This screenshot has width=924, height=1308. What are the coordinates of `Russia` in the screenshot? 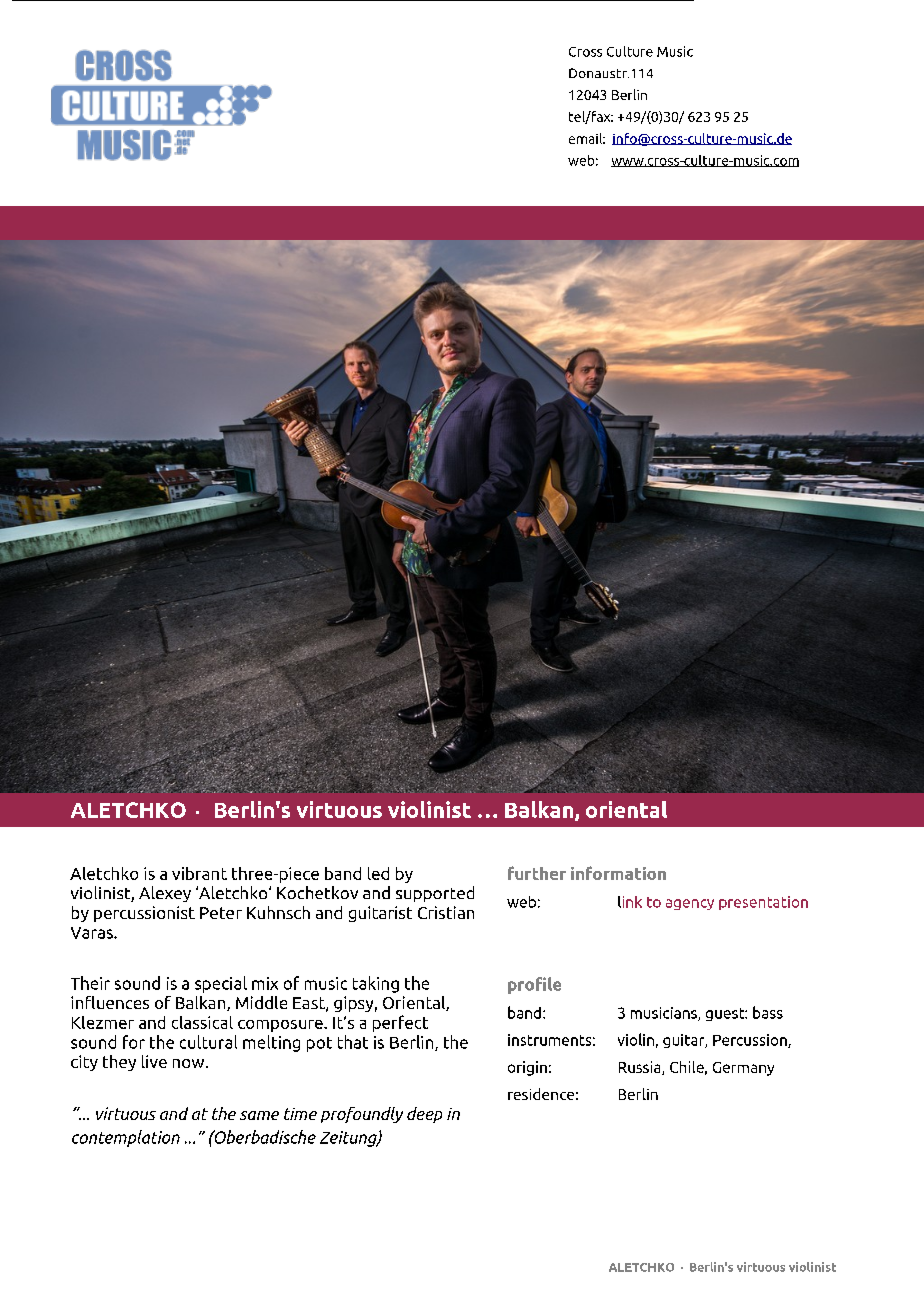 It's located at (641, 1068).
